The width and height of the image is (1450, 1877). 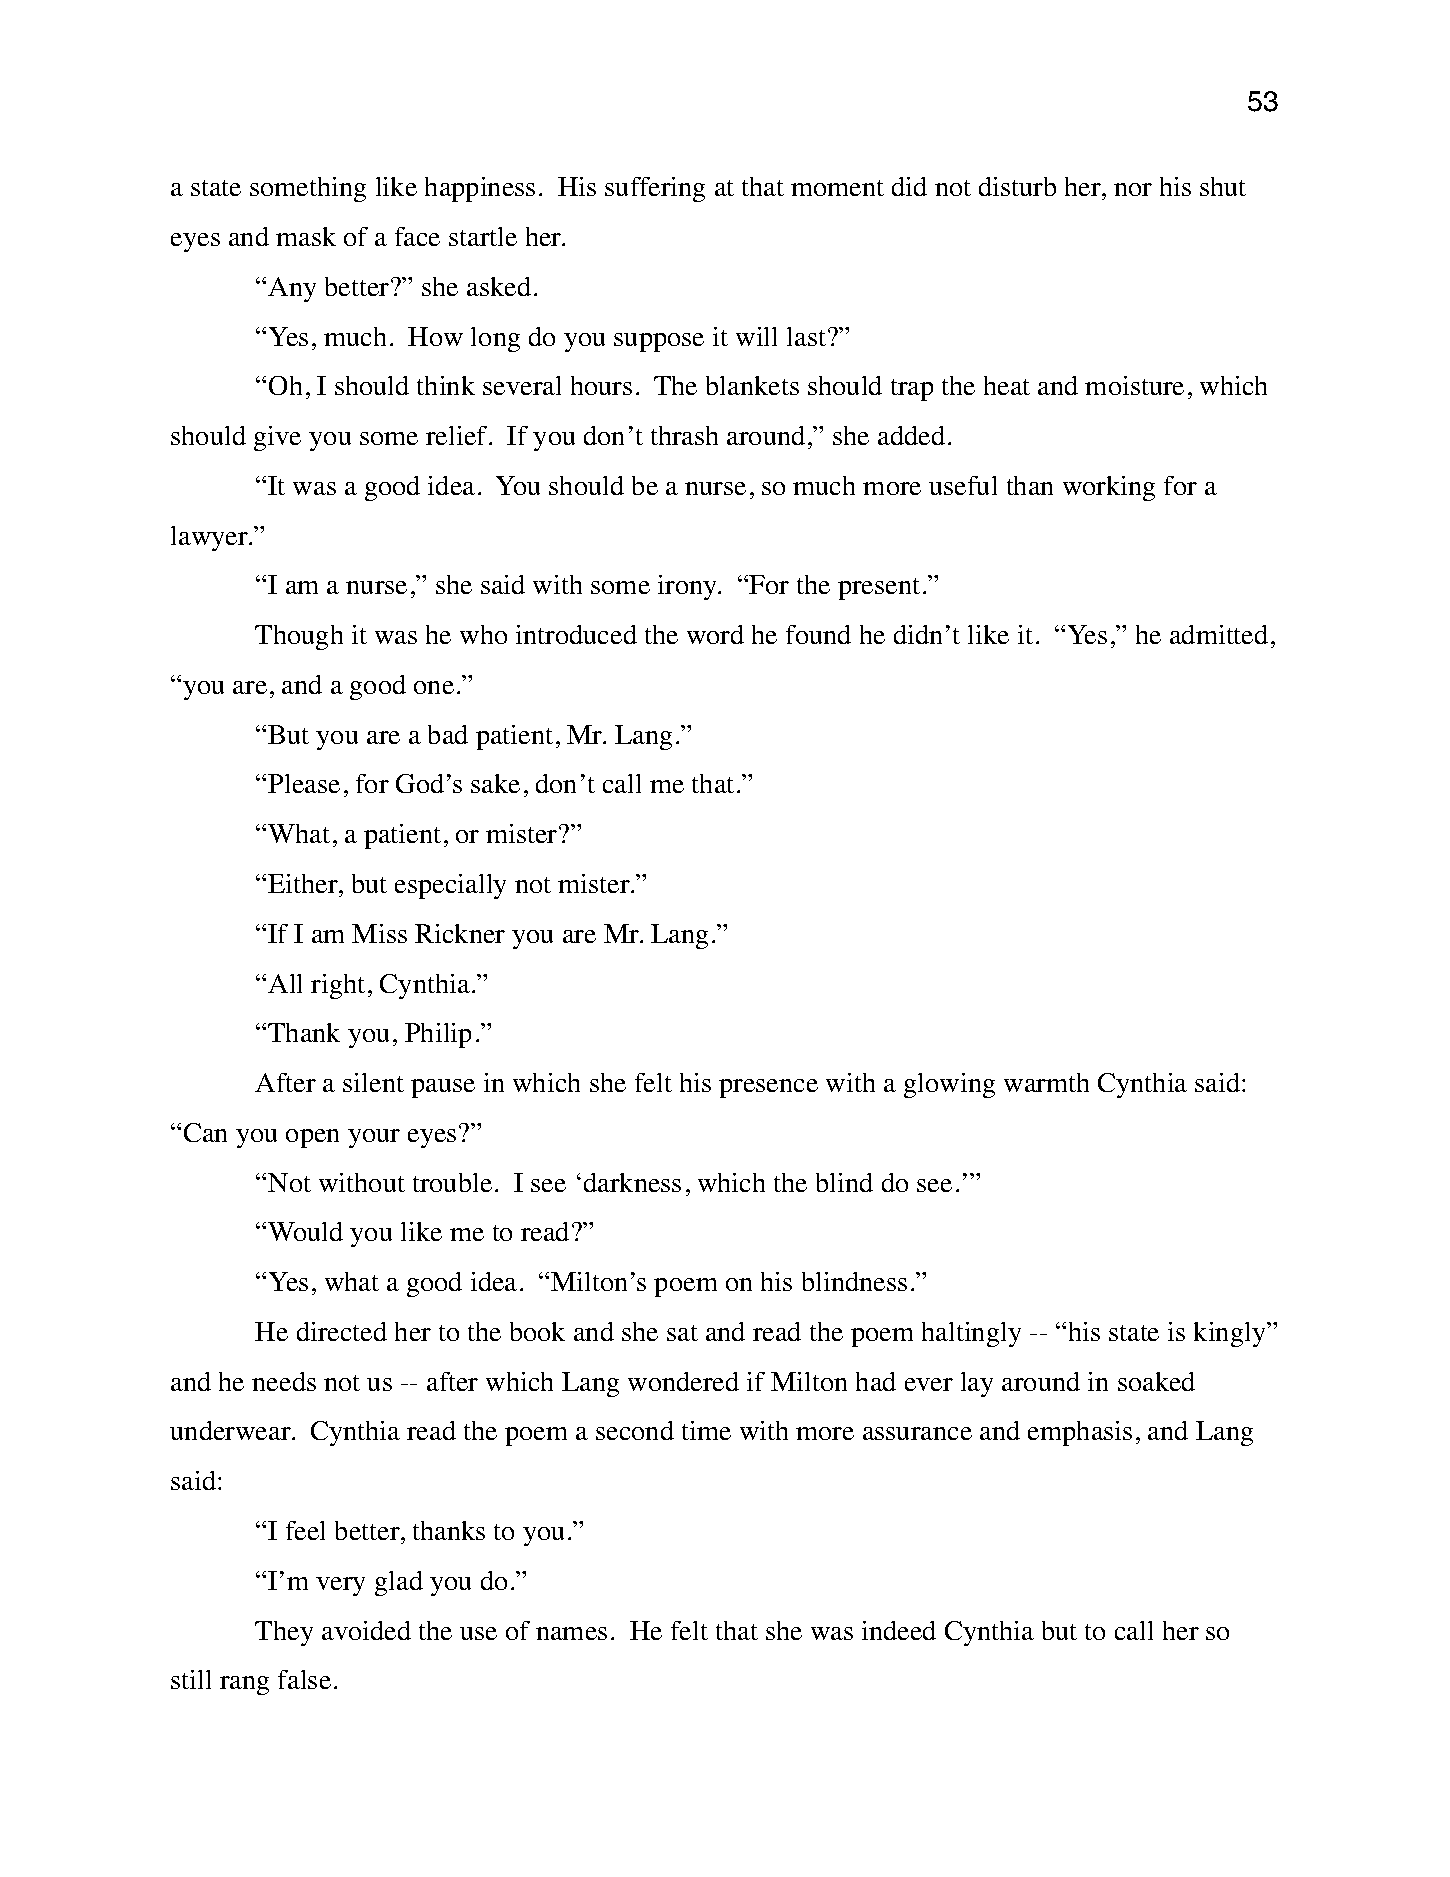 What do you see at coordinates (1046, 1082) in the image?
I see `warmth` at bounding box center [1046, 1082].
